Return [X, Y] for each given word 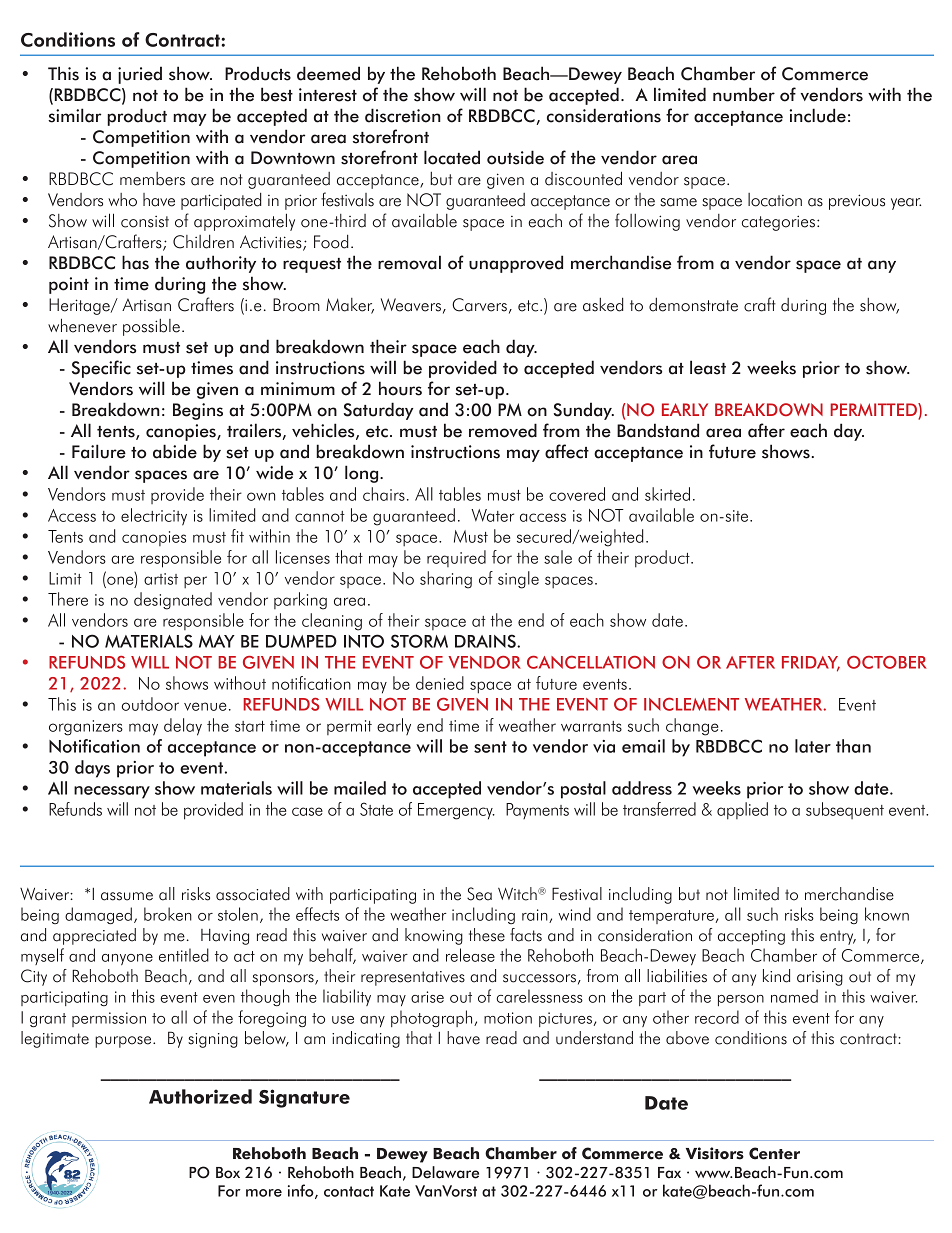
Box [228, 1173]
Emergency [456, 811]
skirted [667, 494]
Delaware [445, 1172]
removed [503, 430]
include [818, 115]
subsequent [845, 810]
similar [74, 115]
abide [175, 451]
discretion [403, 115]
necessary [112, 792]
